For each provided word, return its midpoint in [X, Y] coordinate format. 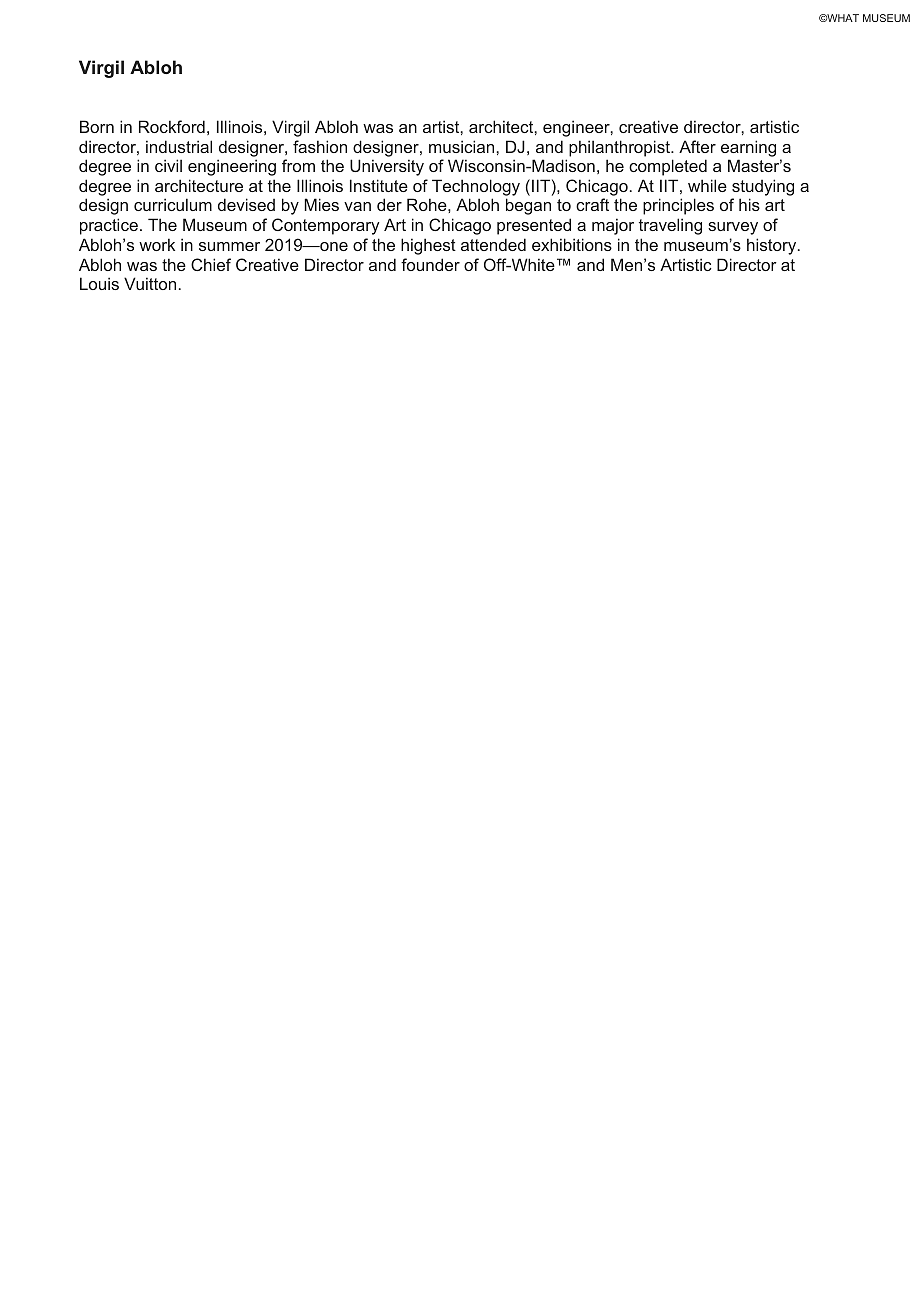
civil [168, 165]
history [773, 246]
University [387, 167]
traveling [670, 226]
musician [463, 146]
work [157, 244]
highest [428, 246]
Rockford [172, 126]
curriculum [173, 204]
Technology [476, 189]
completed [668, 167]
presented [534, 226]
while [707, 185]
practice [109, 226]
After [697, 146]
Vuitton [150, 283]
